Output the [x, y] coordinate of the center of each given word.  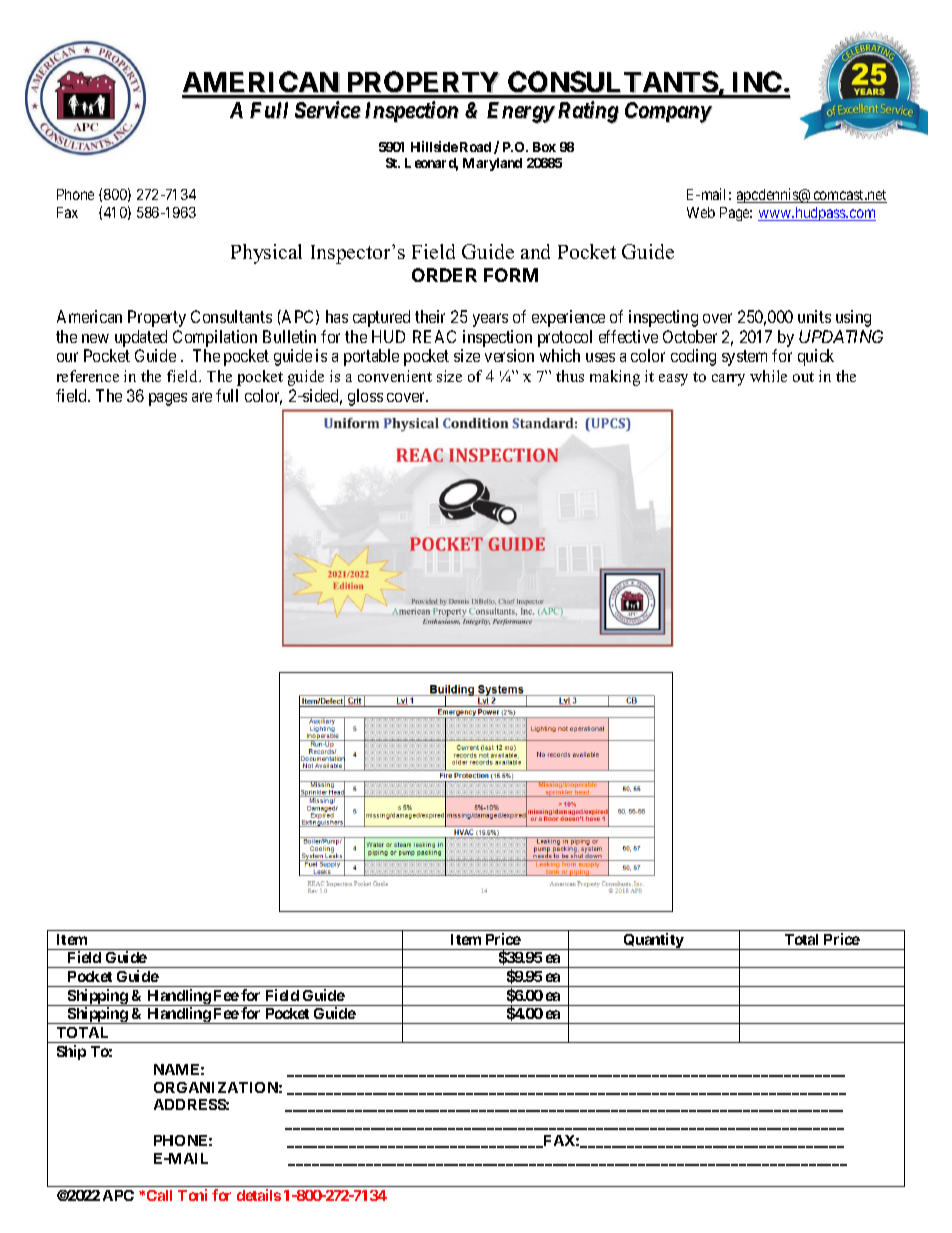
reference [88, 376]
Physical [266, 254]
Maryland [492, 164]
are [202, 397]
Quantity [653, 941]
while [768, 376]
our [67, 357]
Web [701, 212]
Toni [192, 1195]
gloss [365, 397]
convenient [395, 376]
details [259, 1195]
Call [159, 1195]
